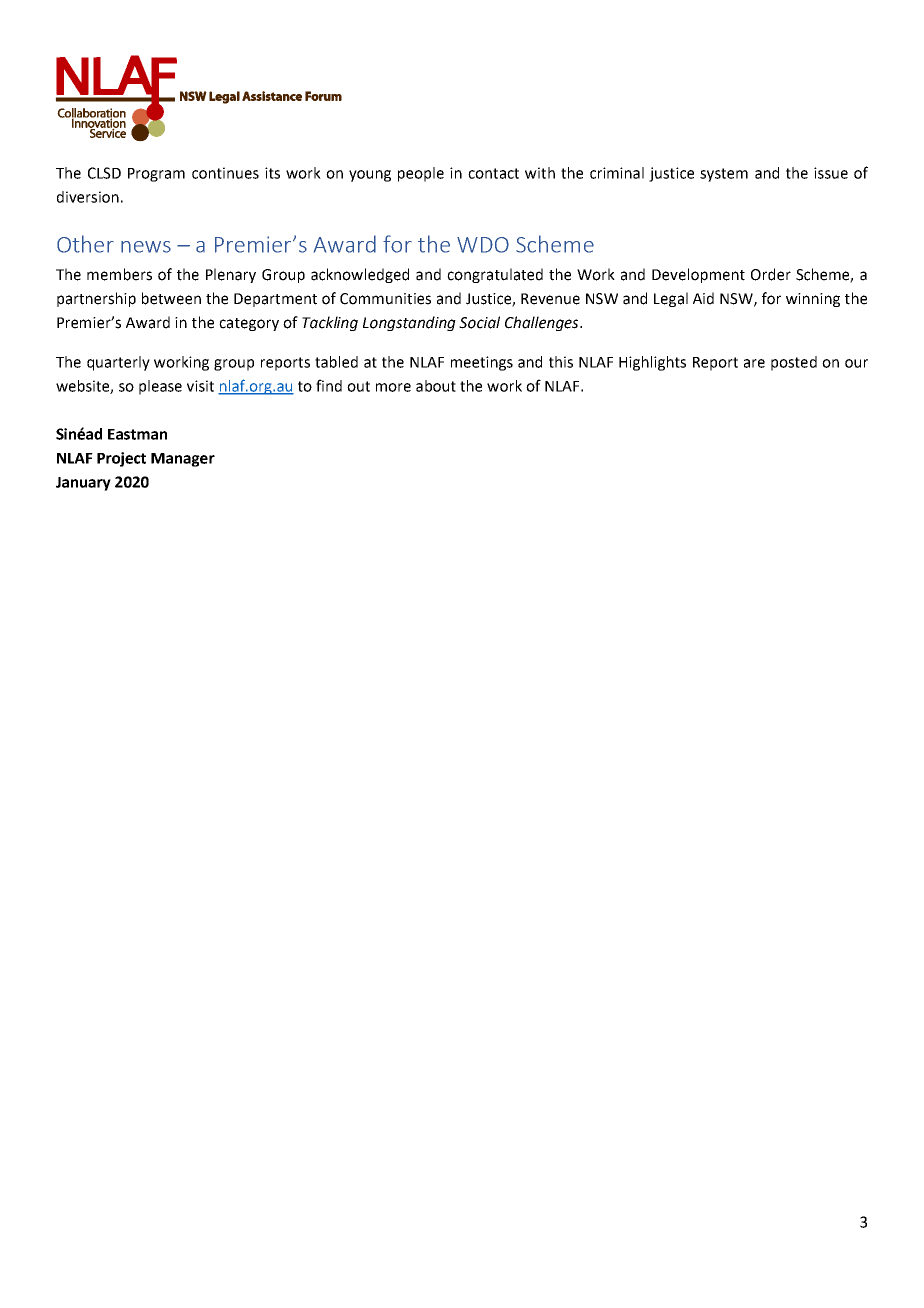 This screenshot has width=924, height=1308. Describe the element at coordinates (813, 300) in the screenshot. I see `winning` at that location.
